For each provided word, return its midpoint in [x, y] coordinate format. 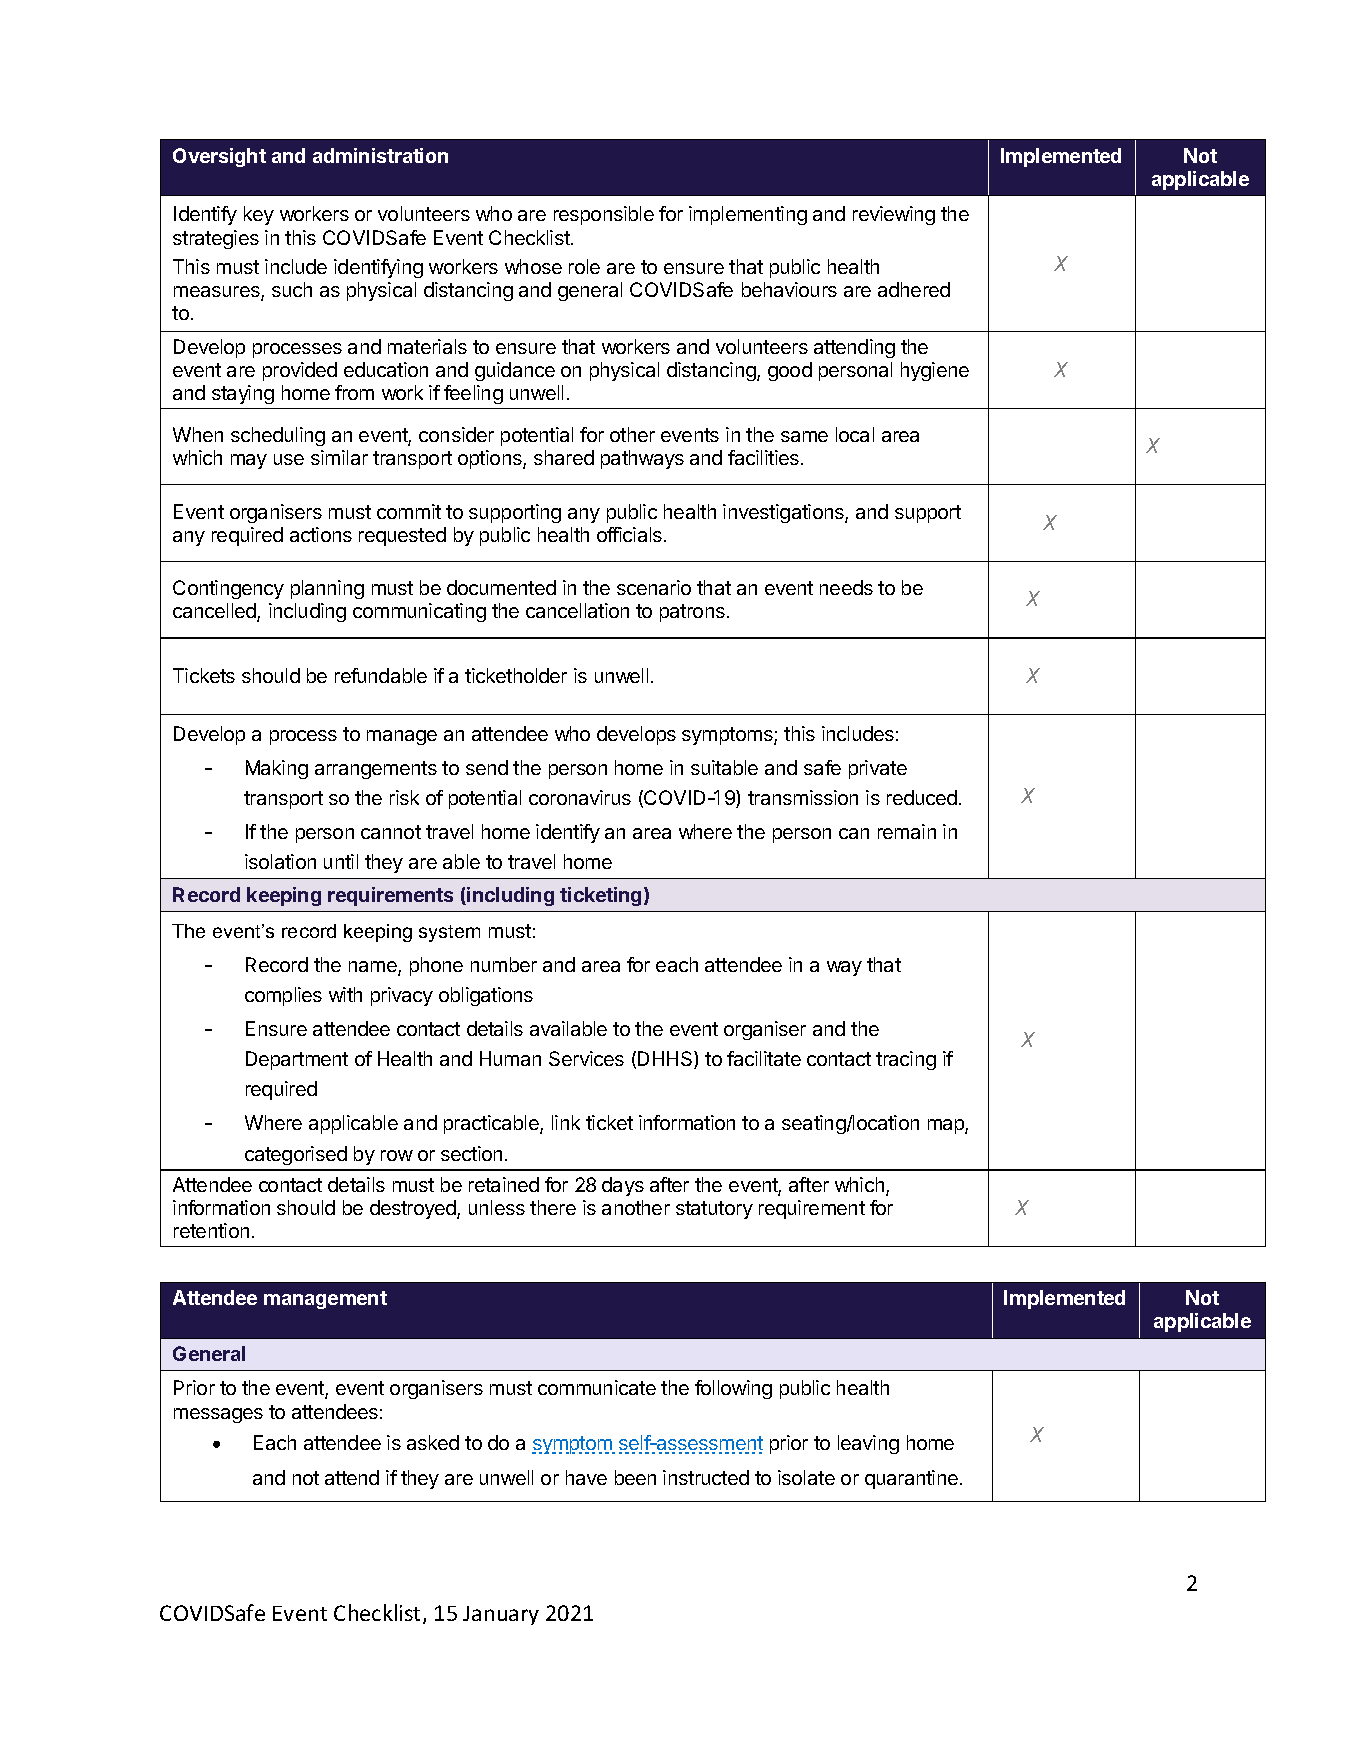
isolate [806, 1477]
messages [218, 1415]
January [501, 1615]
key [259, 215]
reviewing [894, 215]
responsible [604, 215]
